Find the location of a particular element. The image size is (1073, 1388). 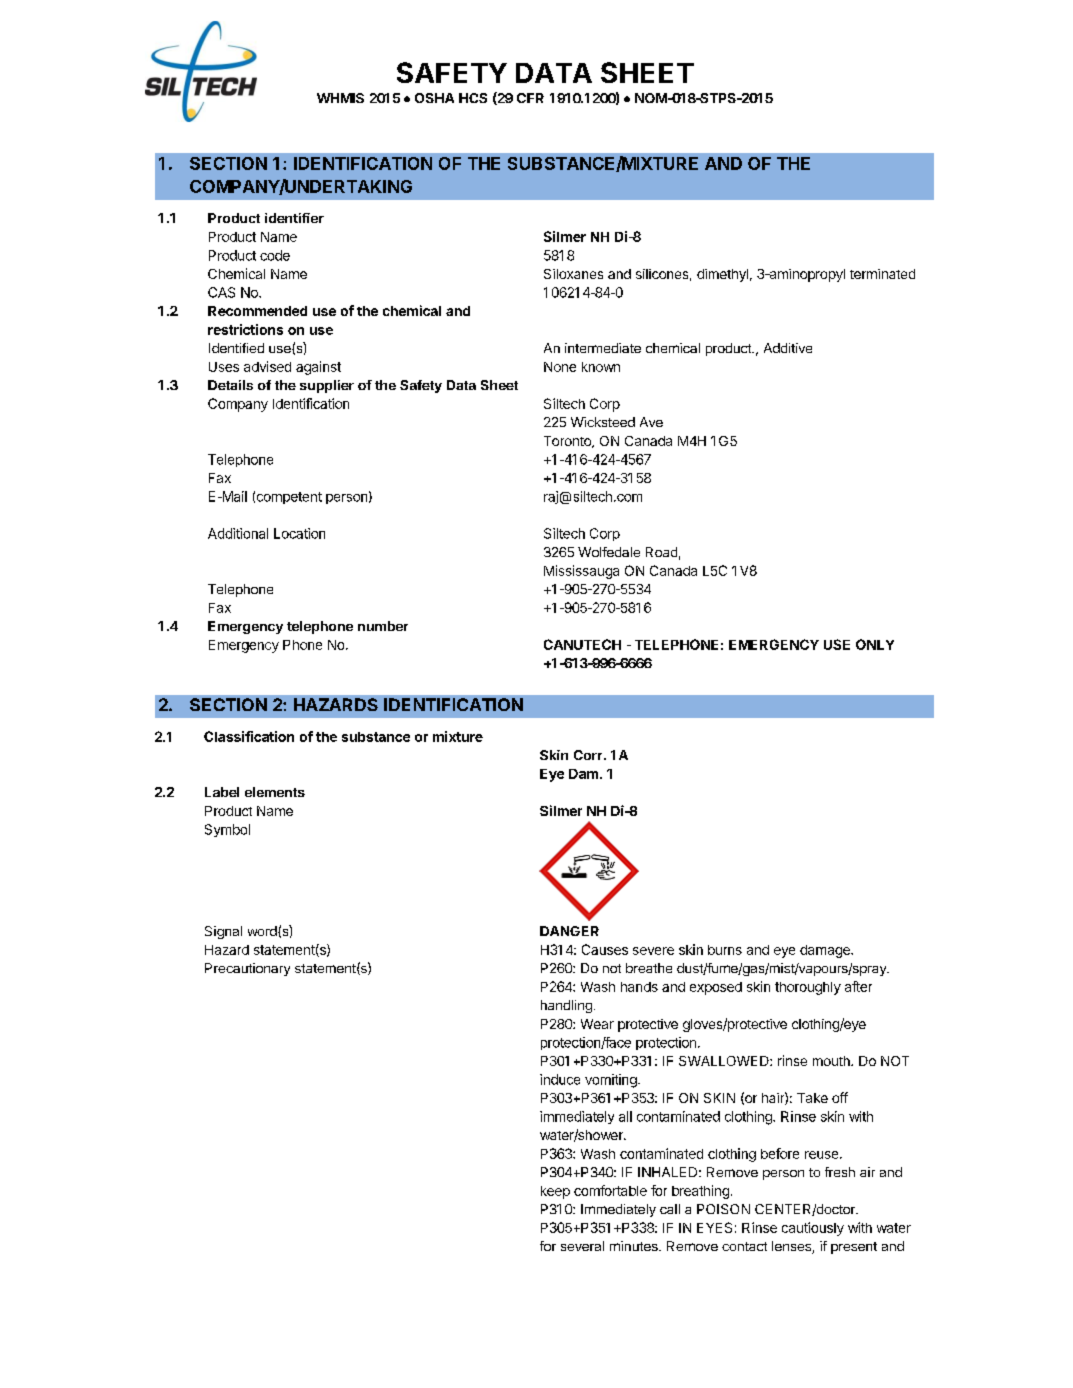

terminated is located at coordinates (882, 274).
